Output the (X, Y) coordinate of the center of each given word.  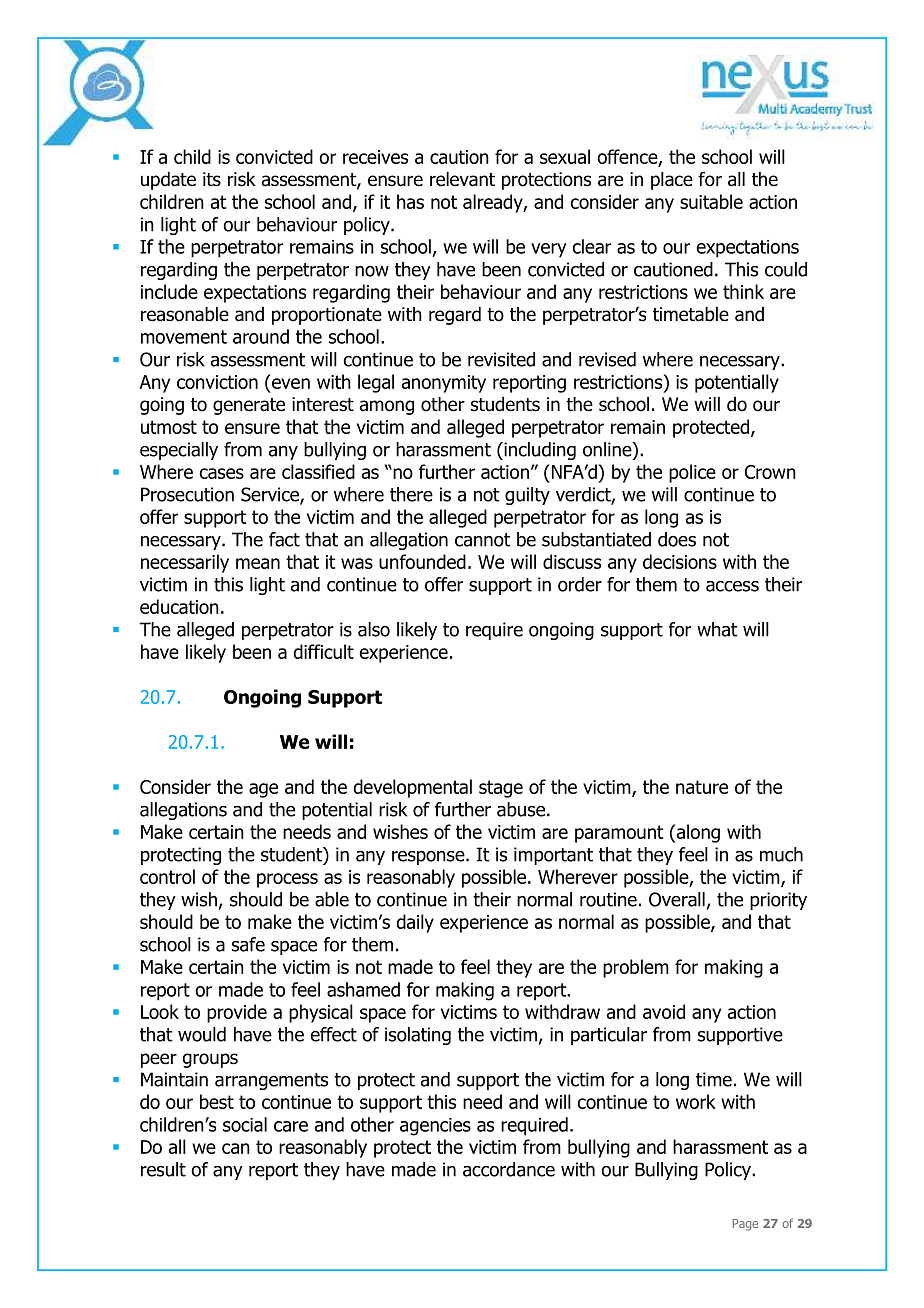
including (539, 451)
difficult (323, 651)
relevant (462, 179)
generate (249, 406)
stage (501, 789)
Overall (677, 899)
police (692, 473)
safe (248, 944)
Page (745, 1225)
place (672, 181)
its (212, 179)
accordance (509, 1169)
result (163, 1169)
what (717, 629)
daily (415, 923)
